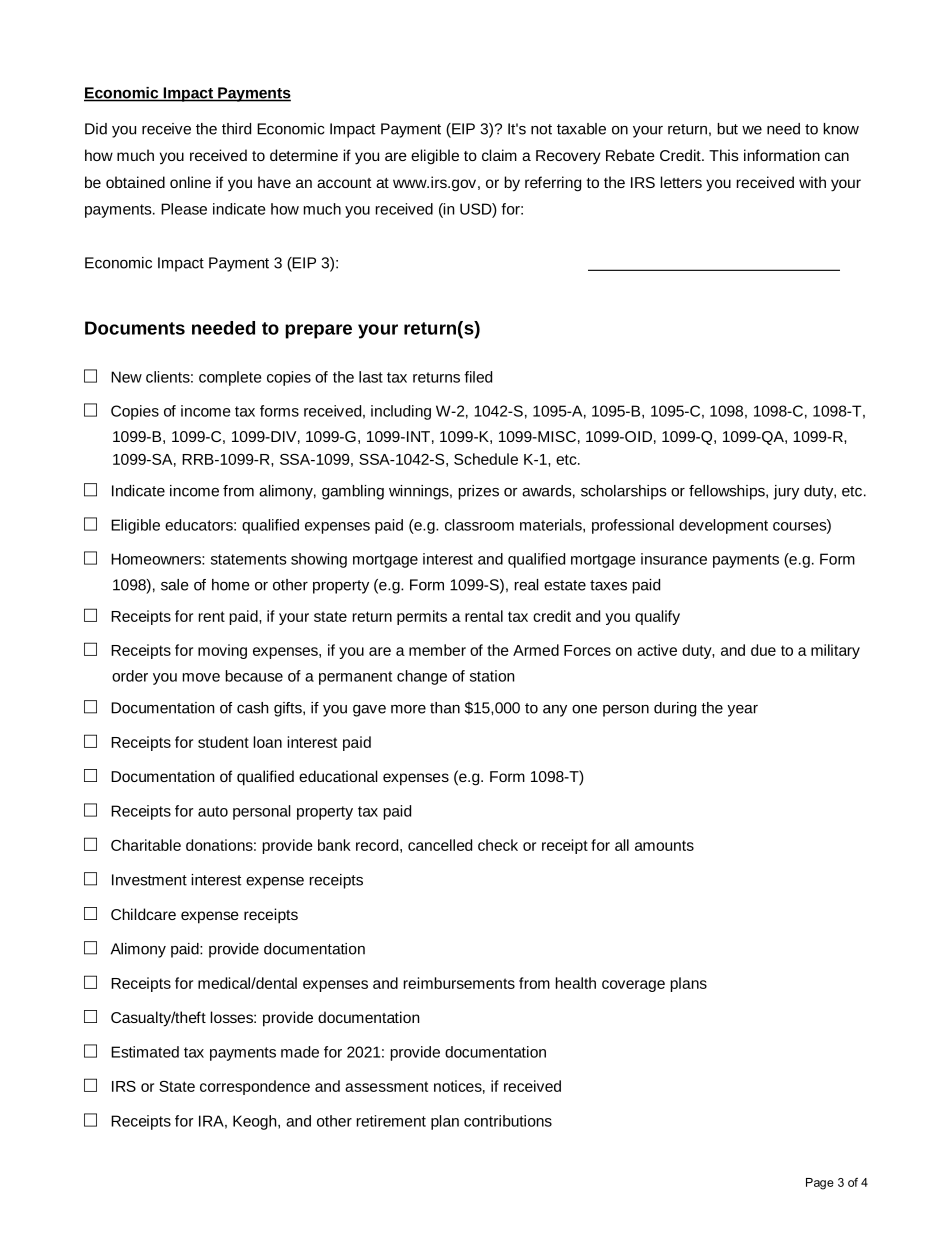 This page has height=1233, width=952. I want to click on cancelled, so click(440, 845).
